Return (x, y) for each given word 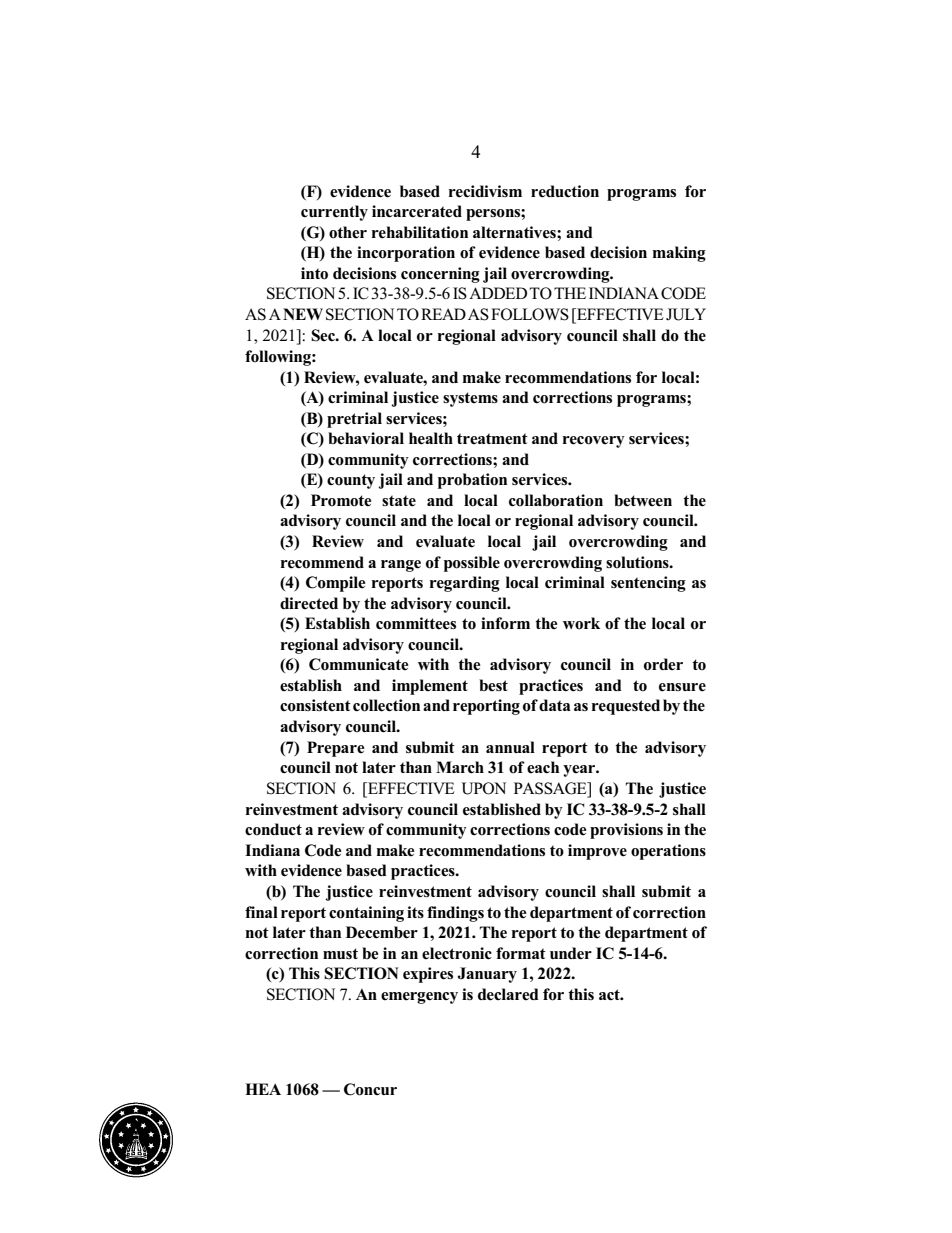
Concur (370, 1089)
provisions (626, 831)
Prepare (336, 749)
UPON (483, 788)
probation (472, 481)
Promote (341, 500)
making (679, 254)
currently (334, 213)
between (643, 500)
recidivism (485, 191)
